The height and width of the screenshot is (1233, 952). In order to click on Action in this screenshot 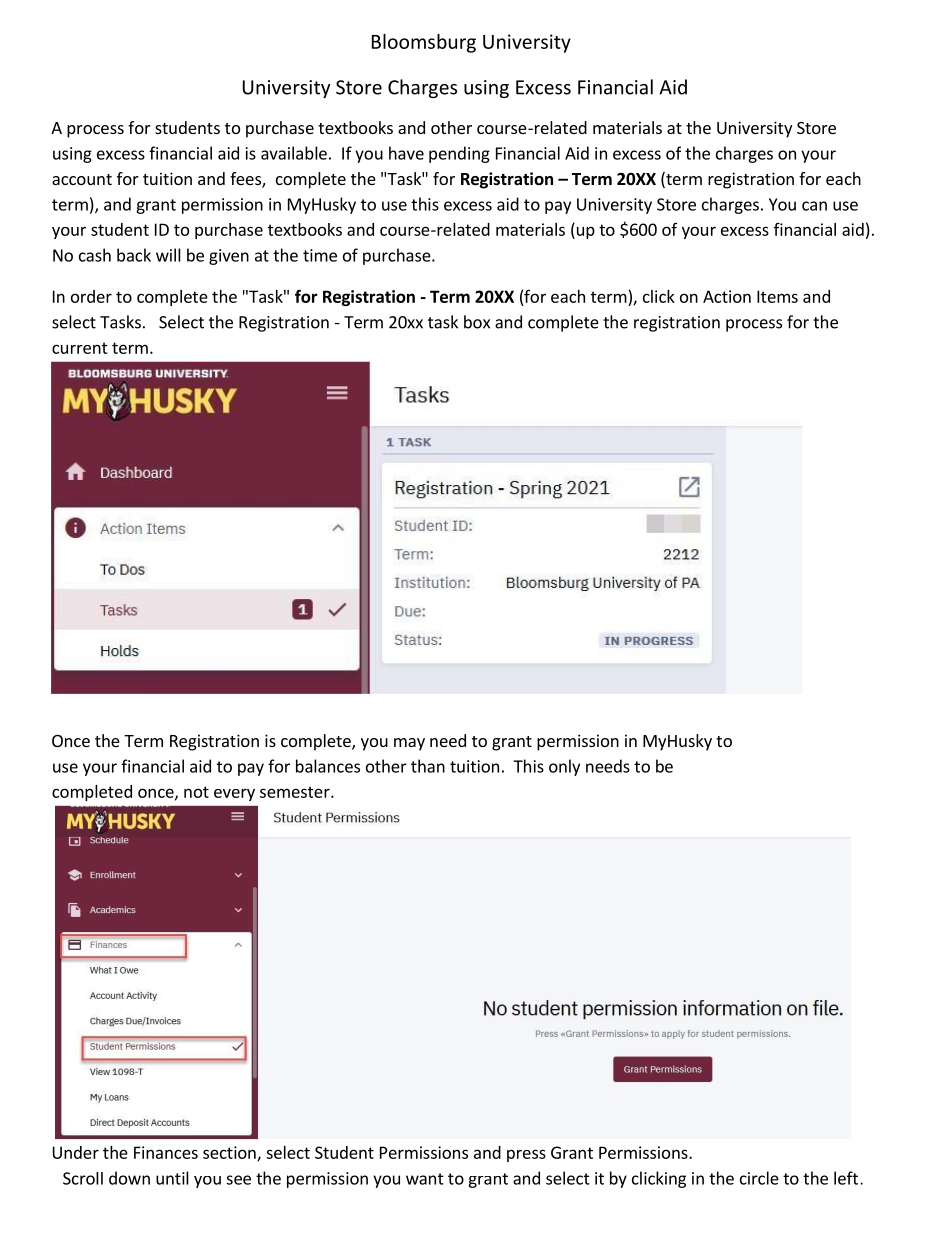, I will do `click(727, 296)`.
